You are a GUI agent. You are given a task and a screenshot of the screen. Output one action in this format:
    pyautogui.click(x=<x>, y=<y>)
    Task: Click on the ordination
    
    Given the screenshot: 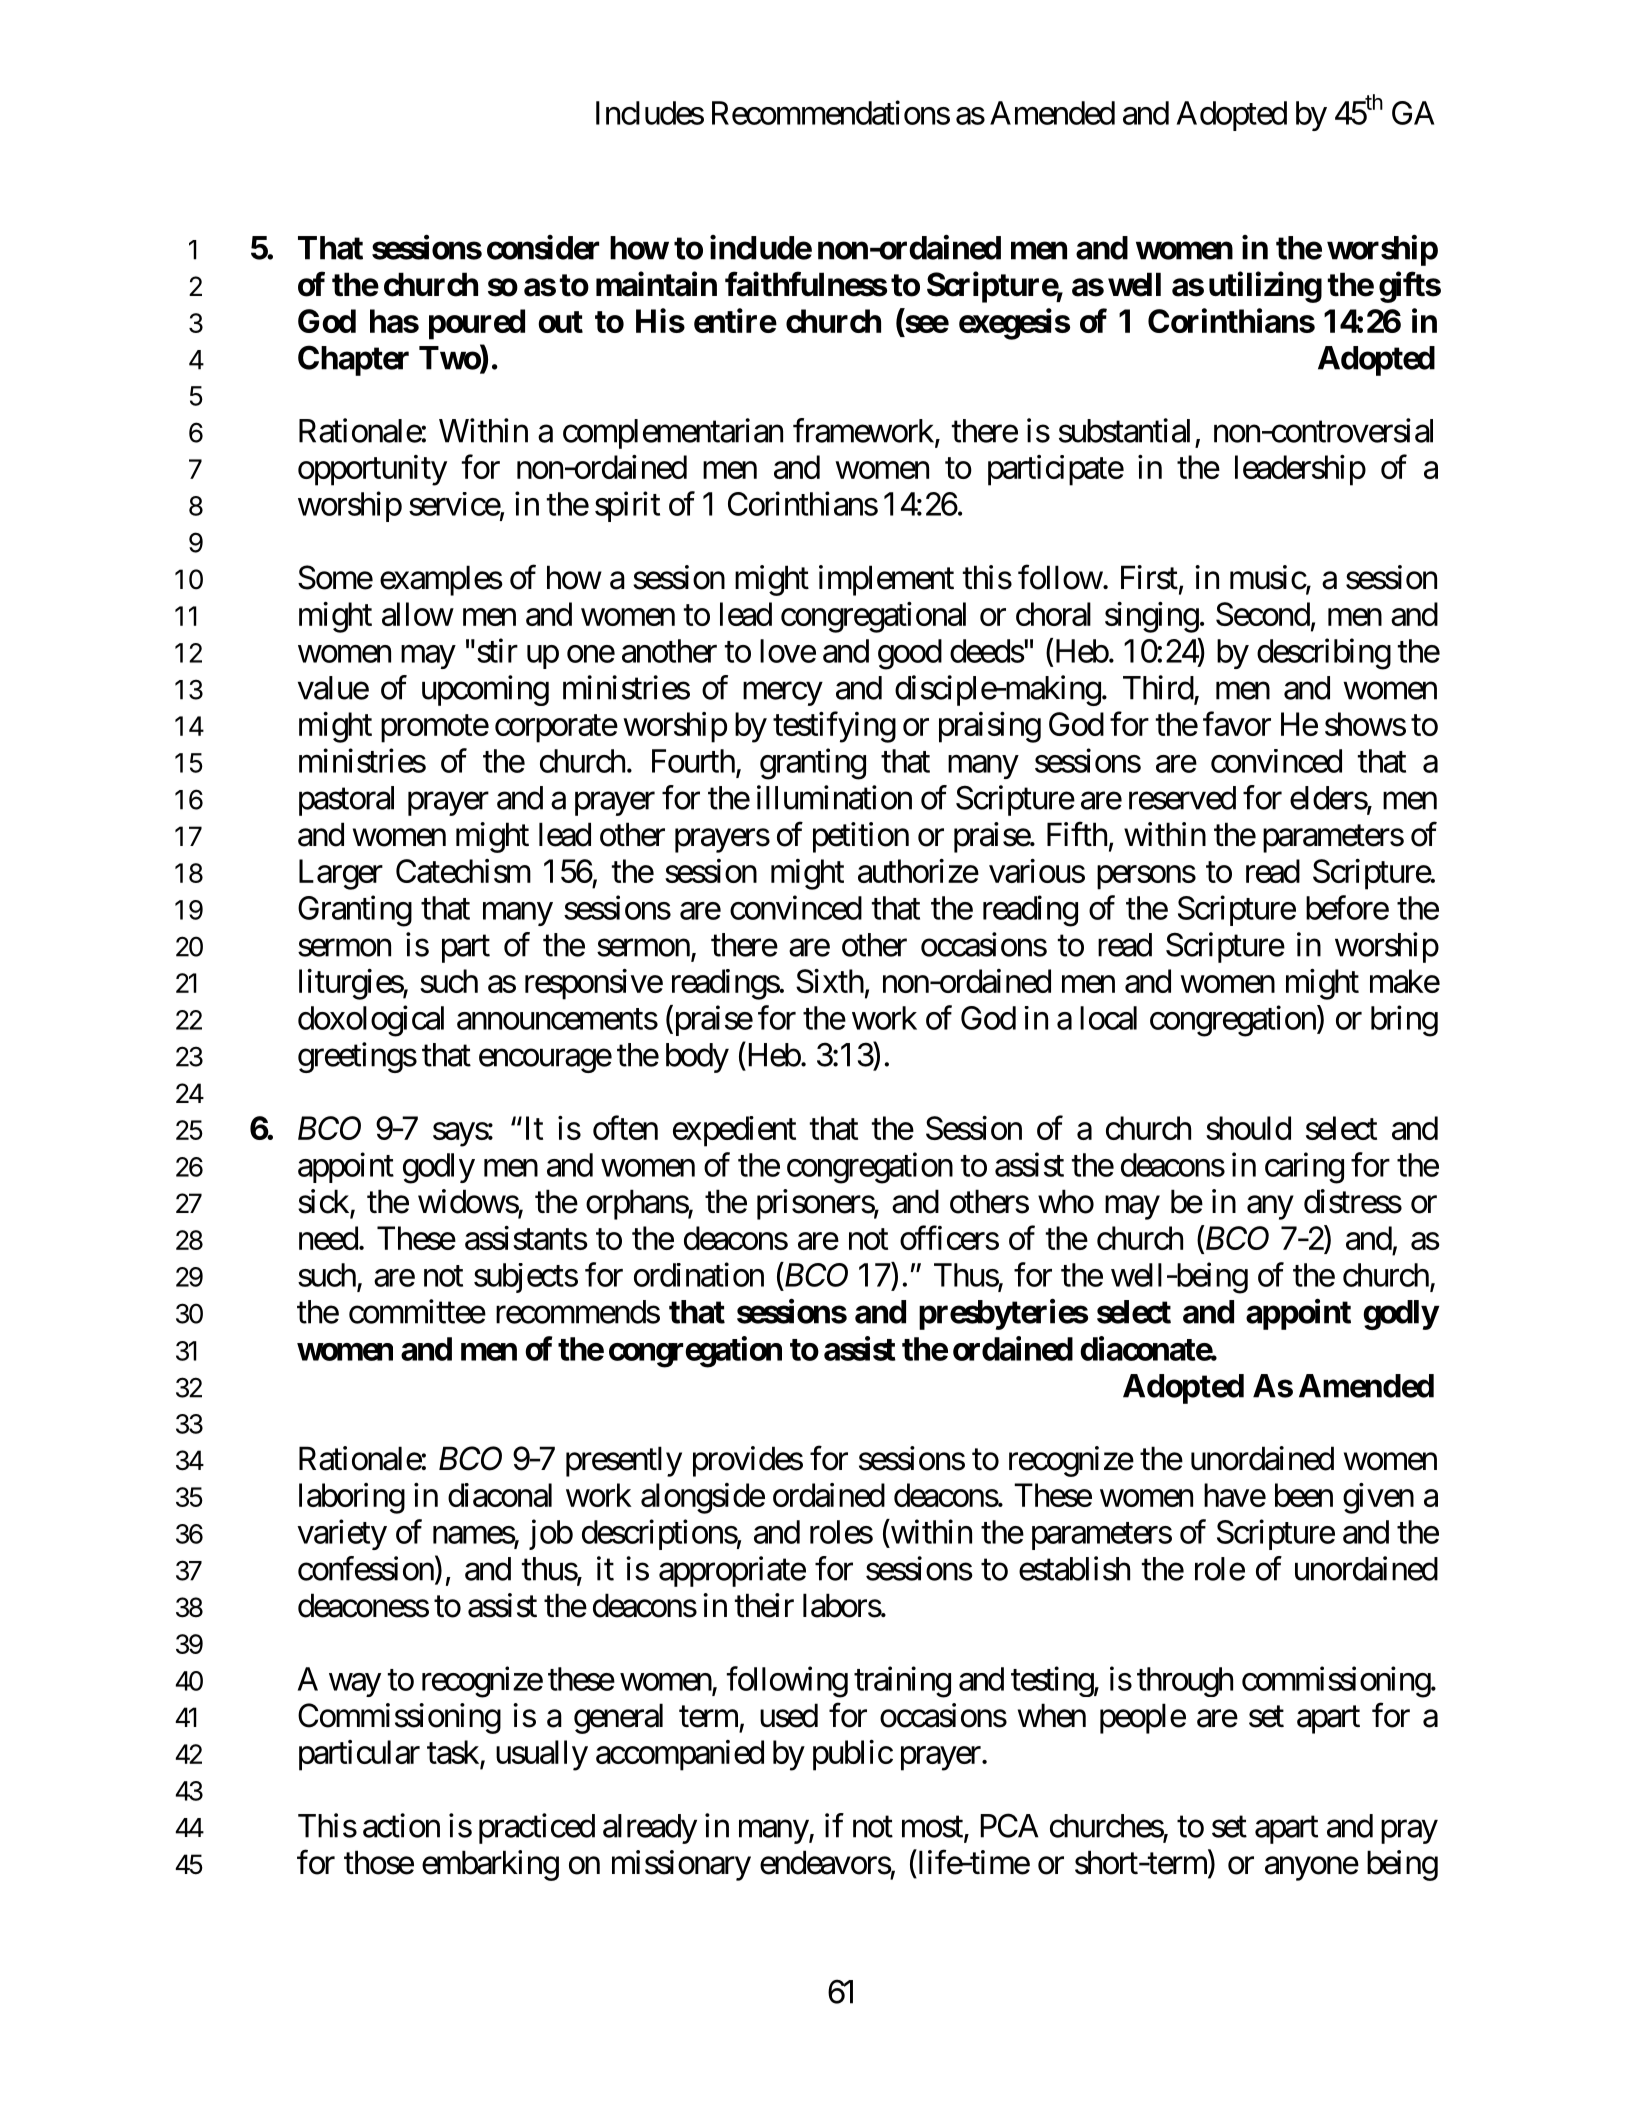 What is the action you would take?
    pyautogui.click(x=699, y=1274)
